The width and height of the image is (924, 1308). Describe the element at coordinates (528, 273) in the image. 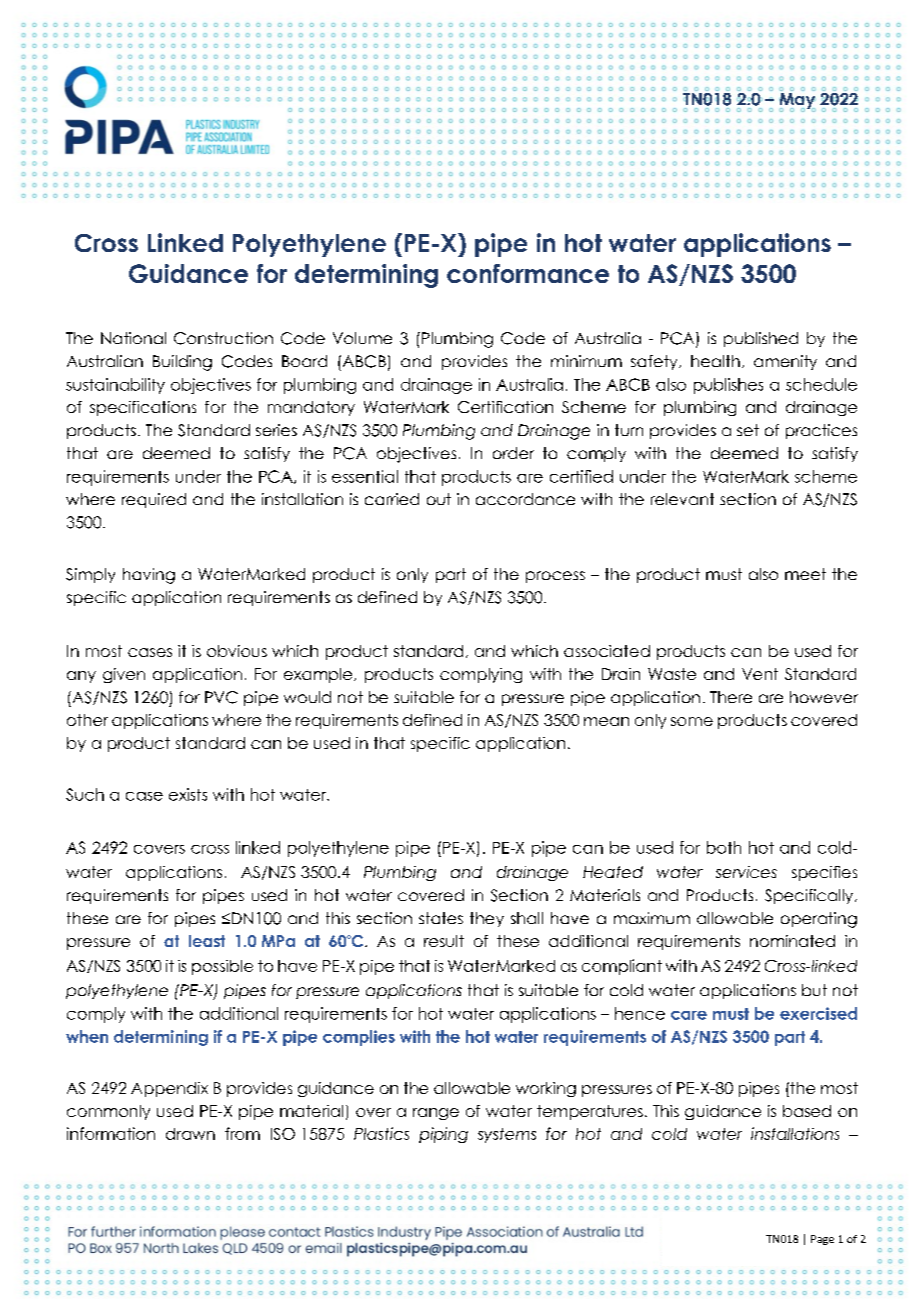

I see `conformance` at that location.
